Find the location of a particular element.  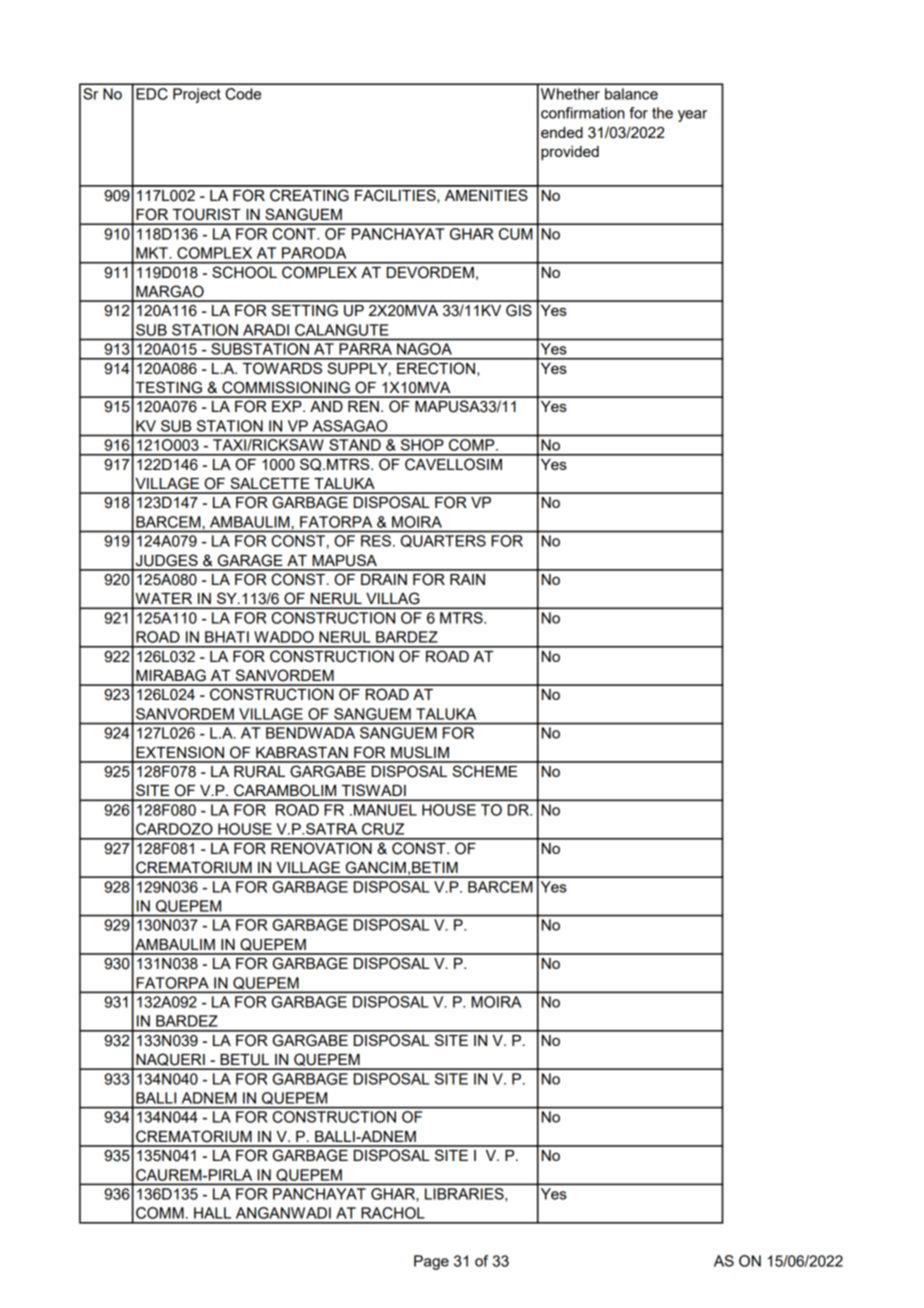

GARAGE is located at coordinates (250, 560).
